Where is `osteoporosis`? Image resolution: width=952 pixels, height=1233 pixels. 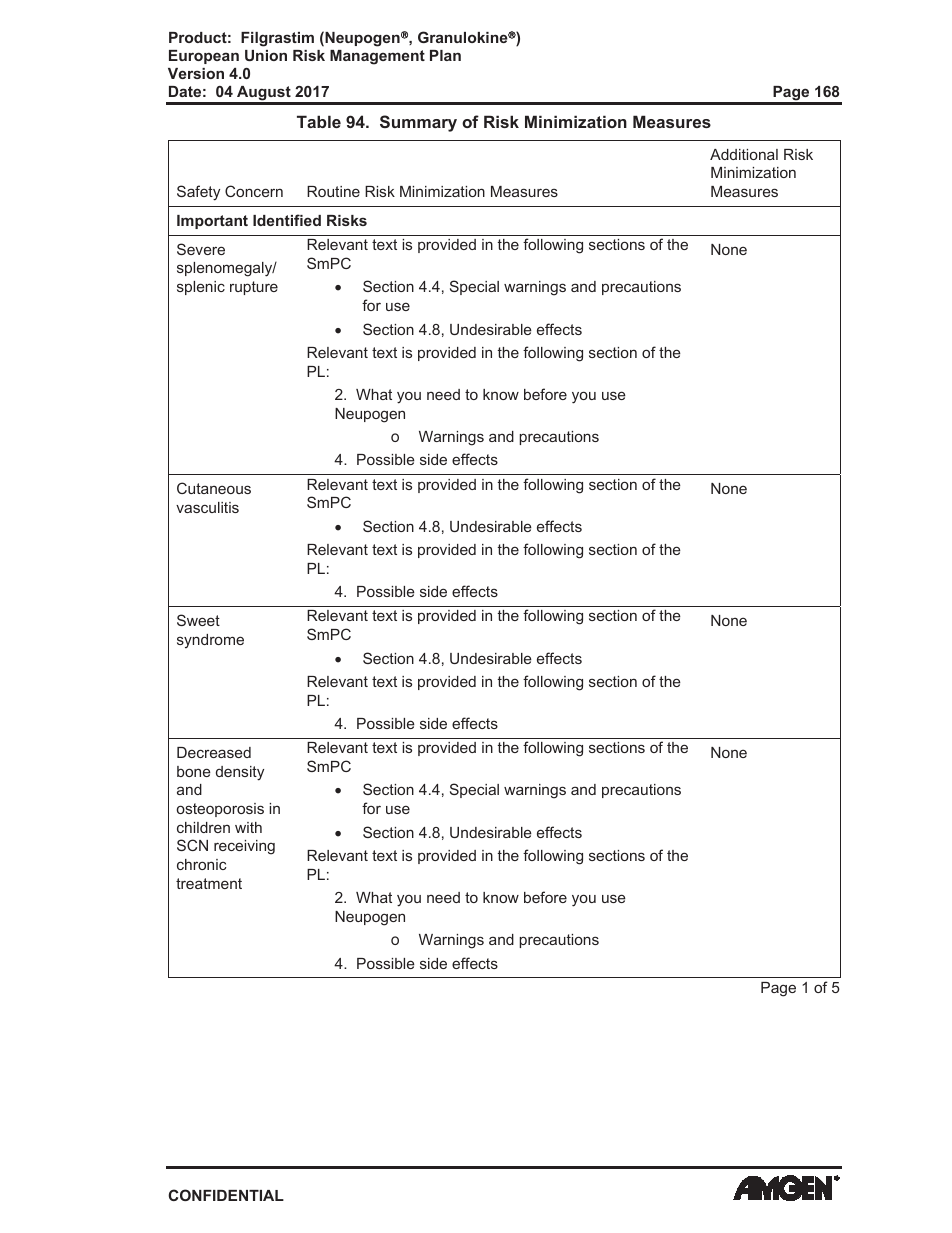
osteoporosis is located at coordinates (220, 810).
